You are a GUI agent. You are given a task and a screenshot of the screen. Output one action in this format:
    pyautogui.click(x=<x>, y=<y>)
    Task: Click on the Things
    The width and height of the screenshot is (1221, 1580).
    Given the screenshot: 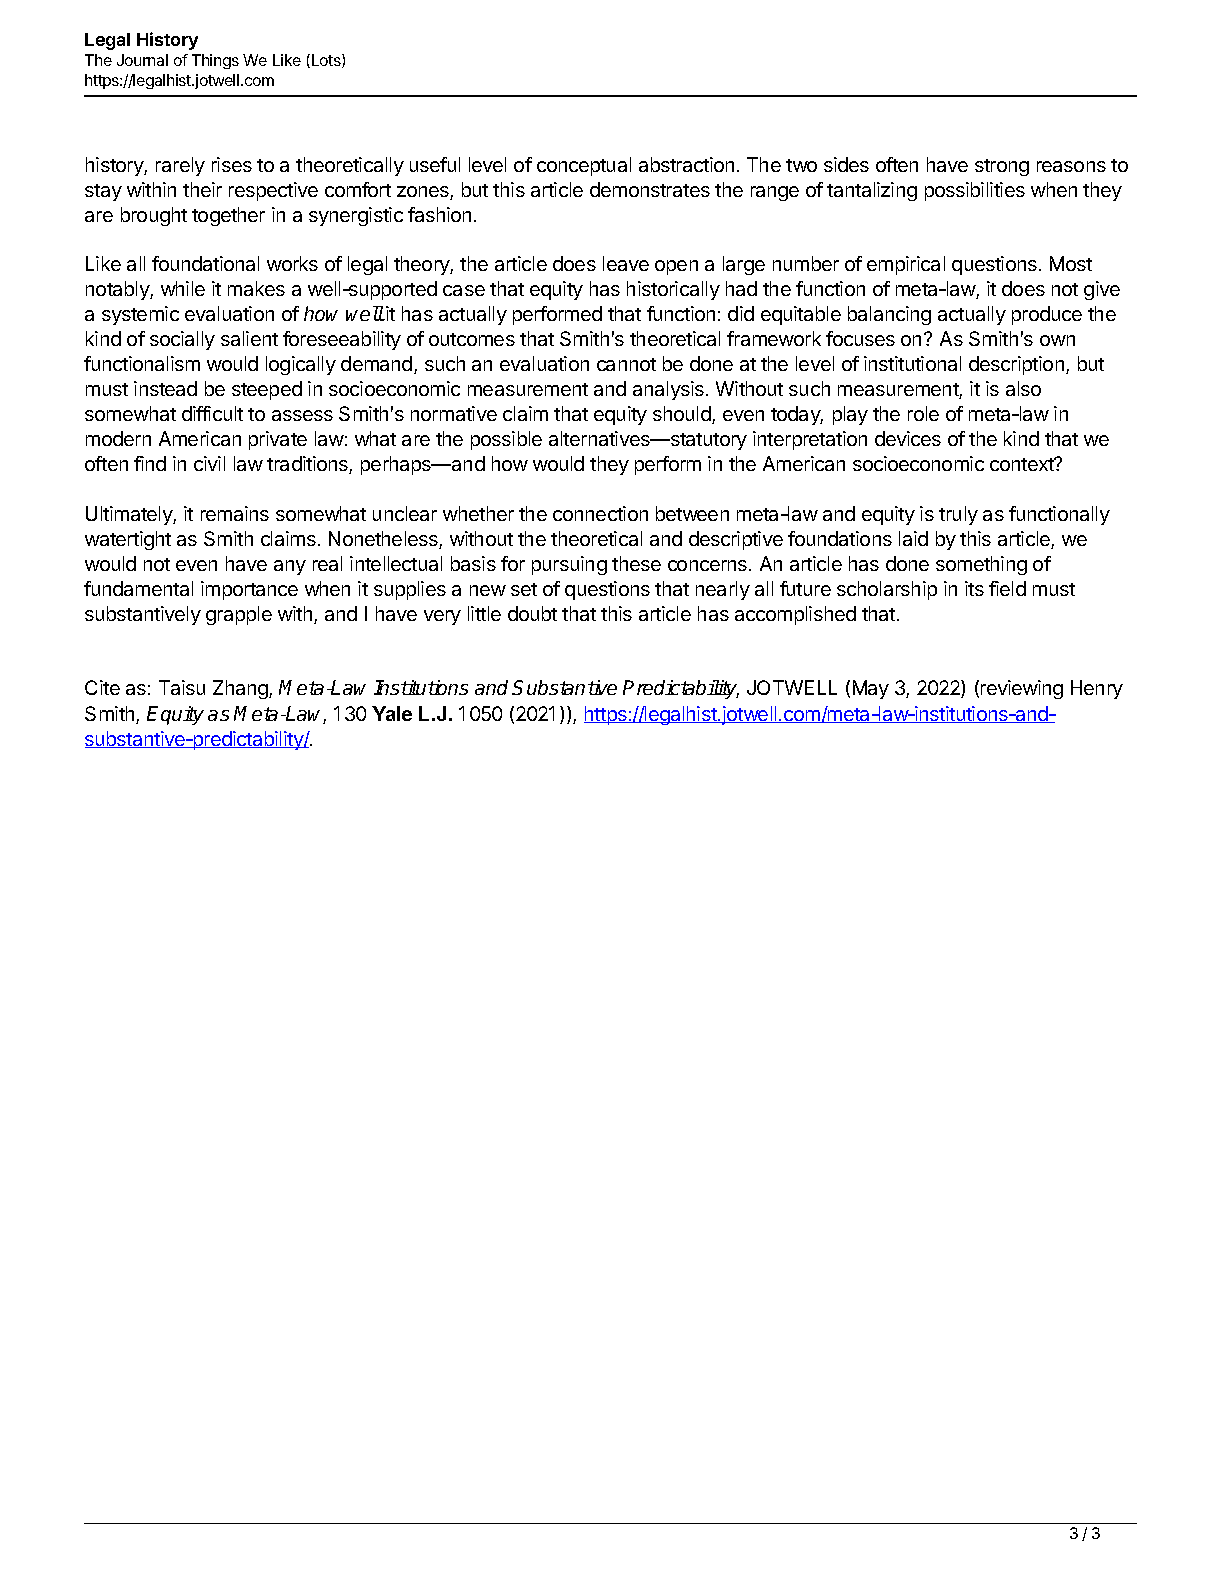 What is the action you would take?
    pyautogui.click(x=215, y=61)
